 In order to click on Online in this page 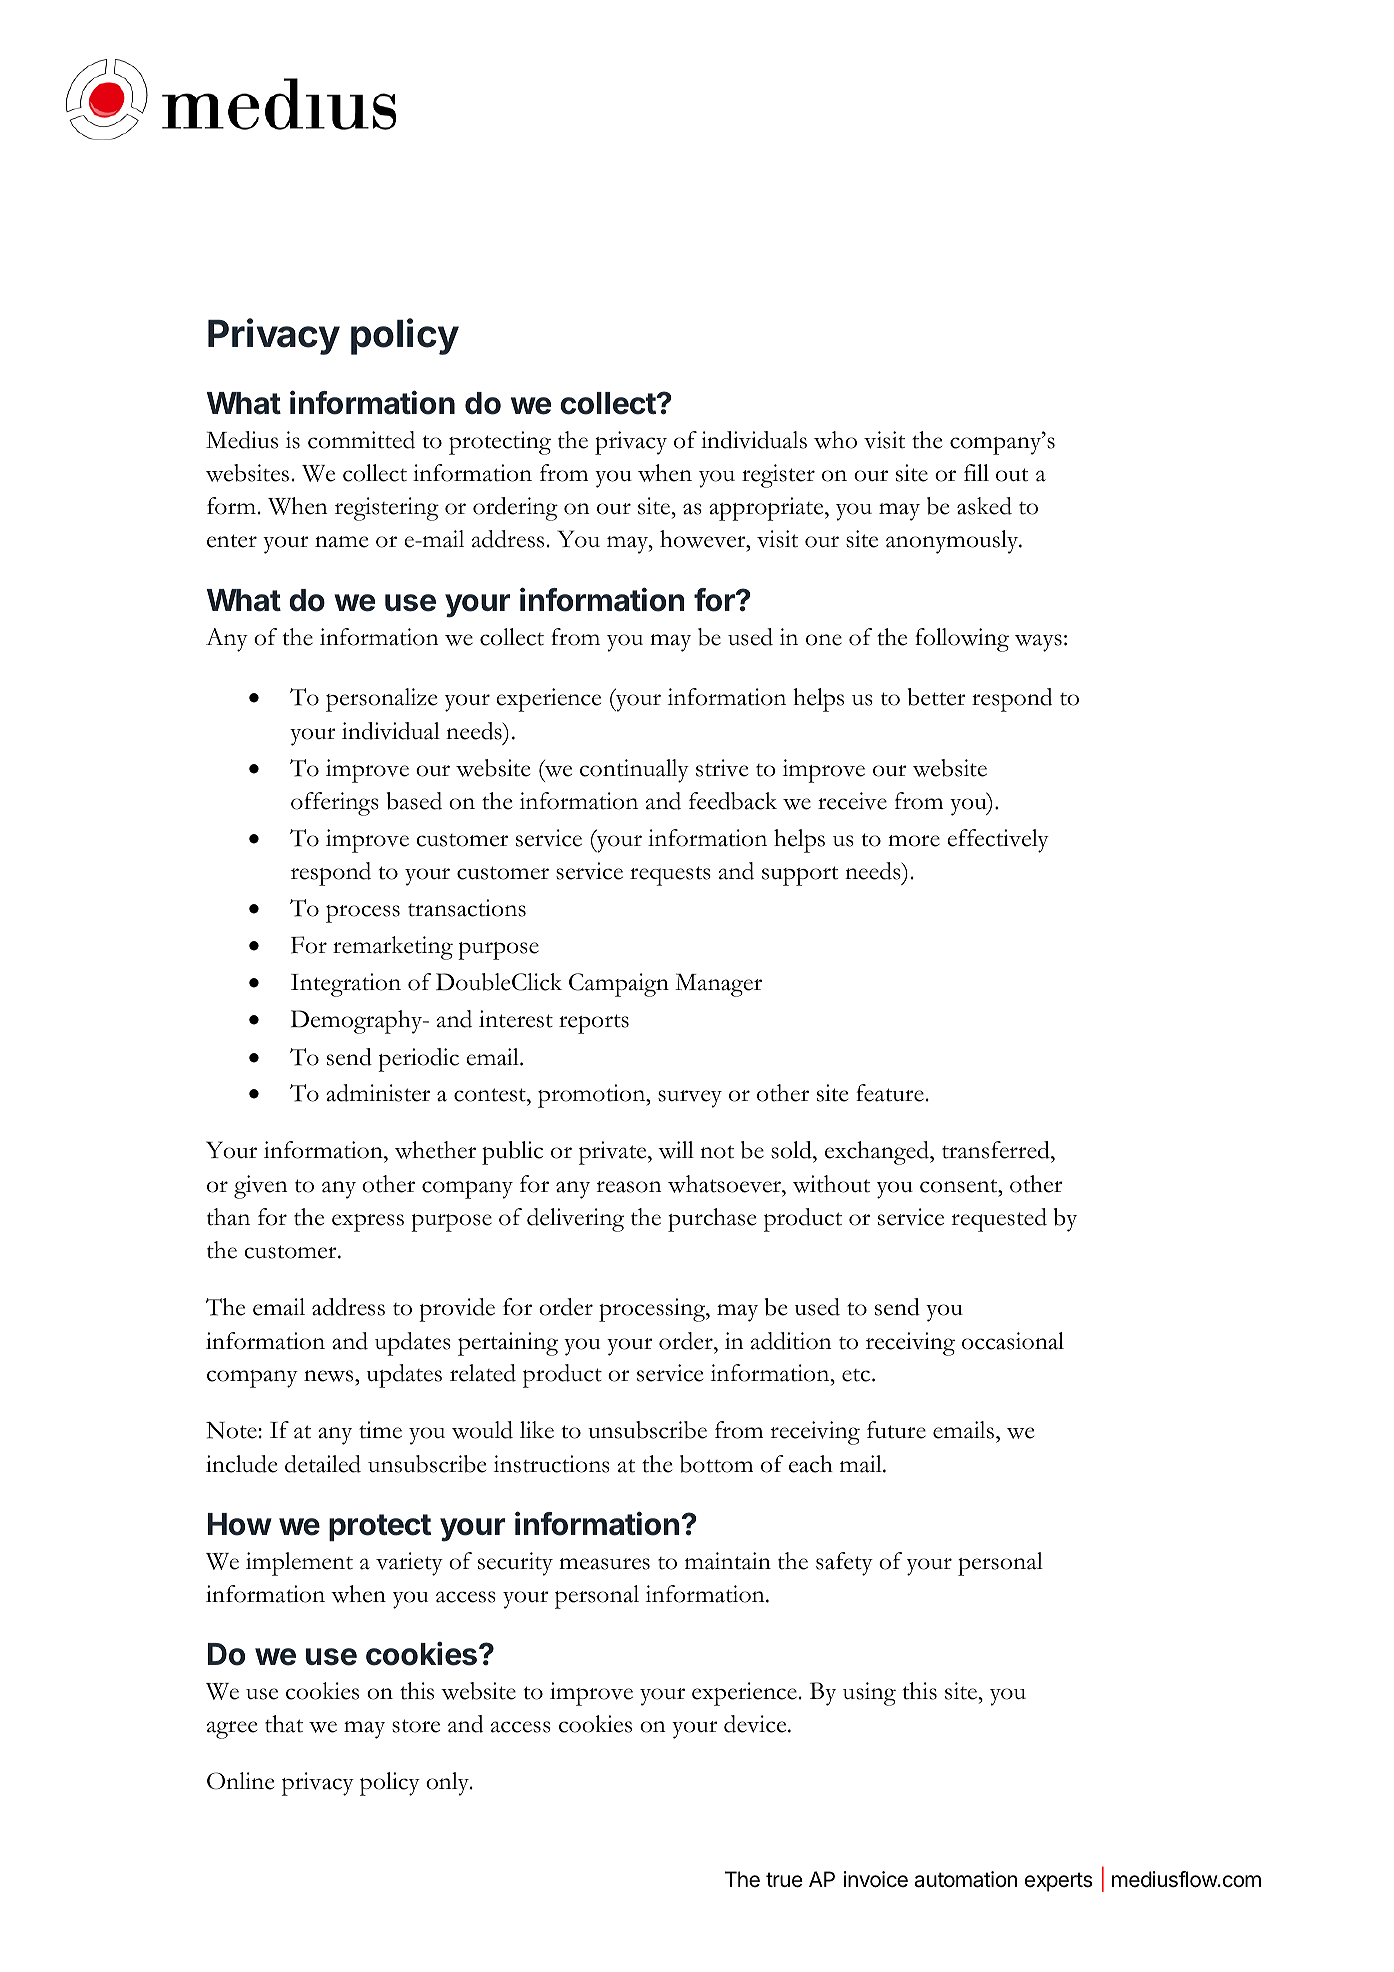, I will do `click(240, 1781)`.
